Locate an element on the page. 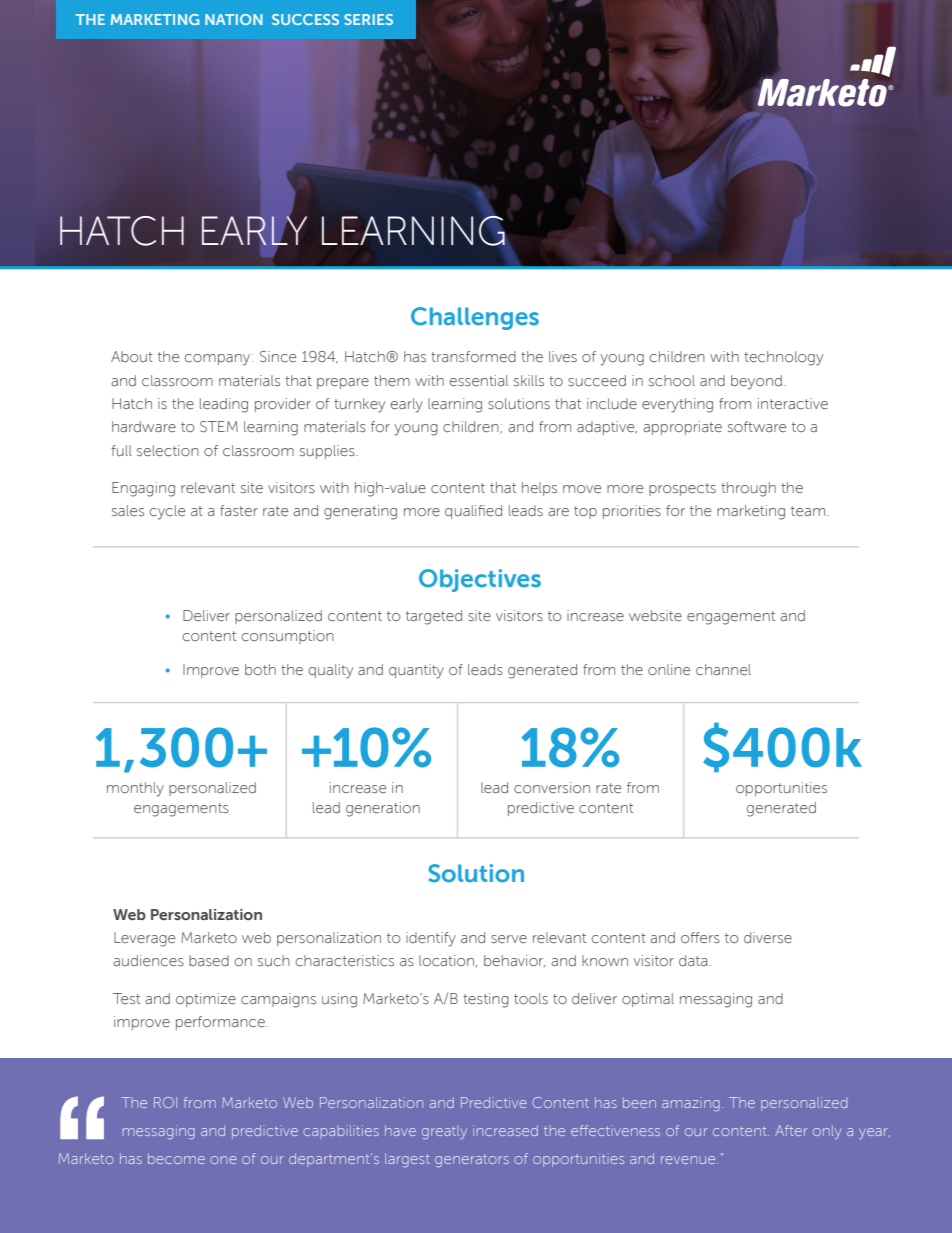 The image size is (952, 1233). technology is located at coordinates (783, 358).
